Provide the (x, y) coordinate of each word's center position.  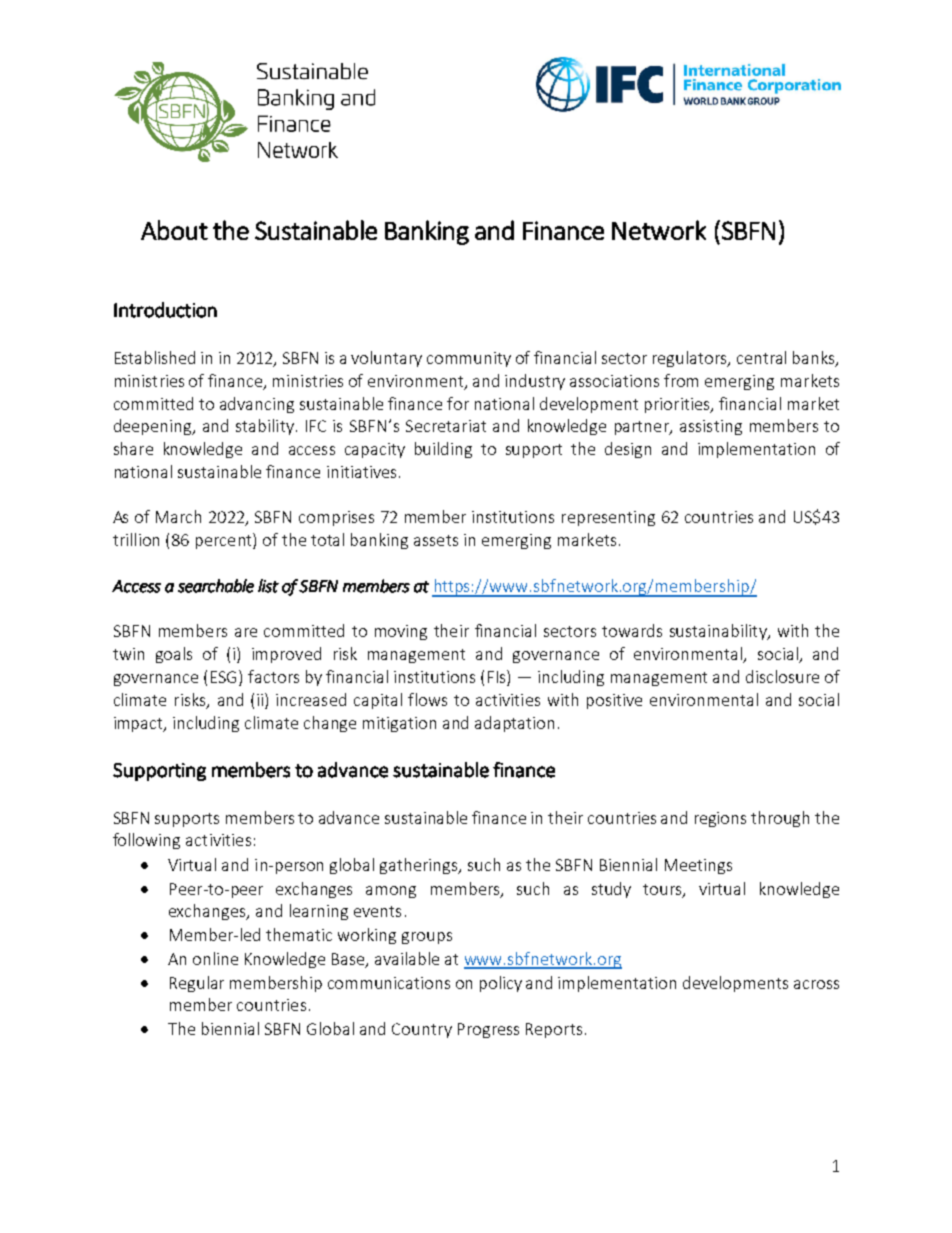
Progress (488, 1030)
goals (174, 655)
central (761, 357)
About (174, 230)
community (469, 359)
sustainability (719, 632)
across (816, 984)
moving (401, 632)
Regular (197, 984)
